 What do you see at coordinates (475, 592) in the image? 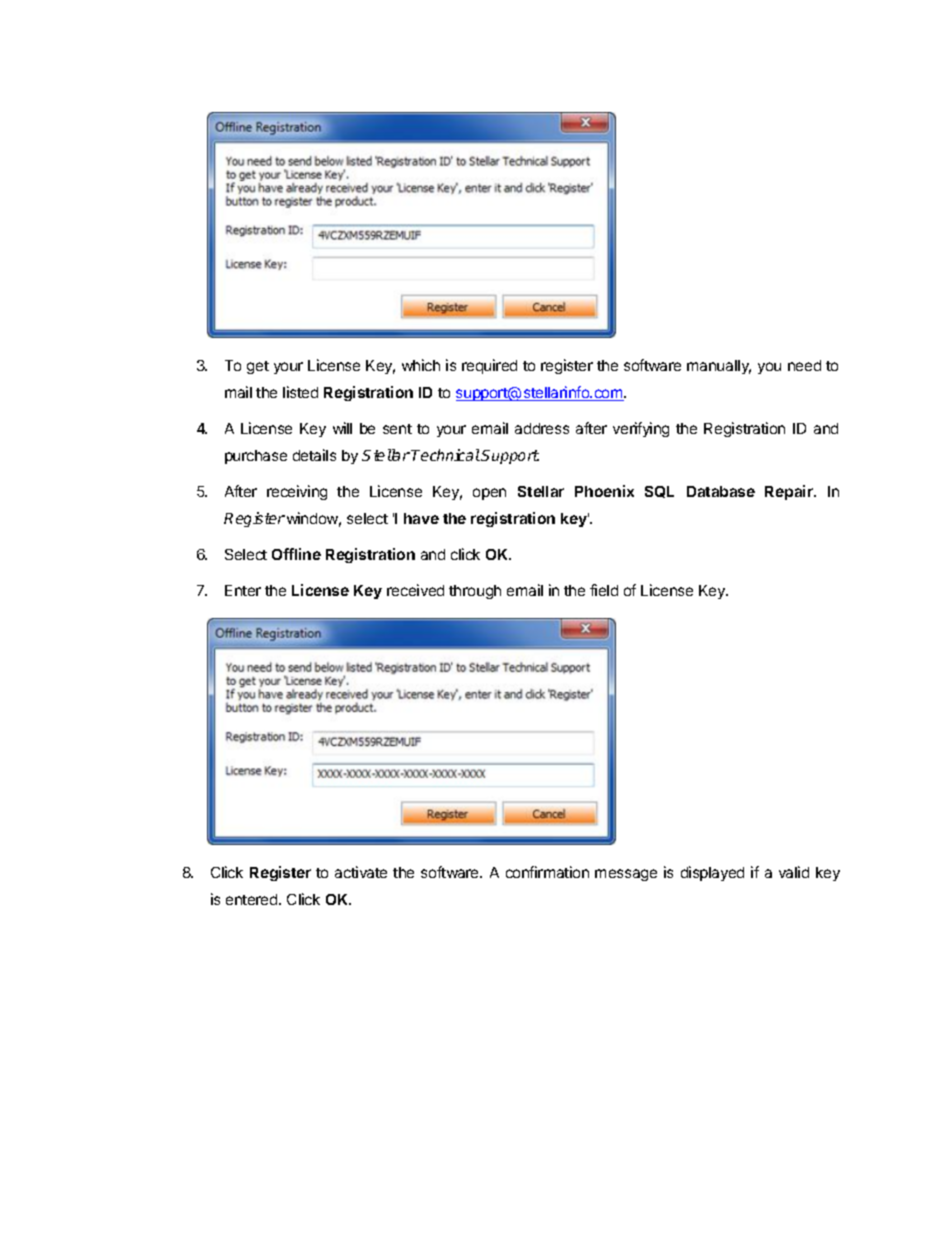
I see `through` at bounding box center [475, 592].
